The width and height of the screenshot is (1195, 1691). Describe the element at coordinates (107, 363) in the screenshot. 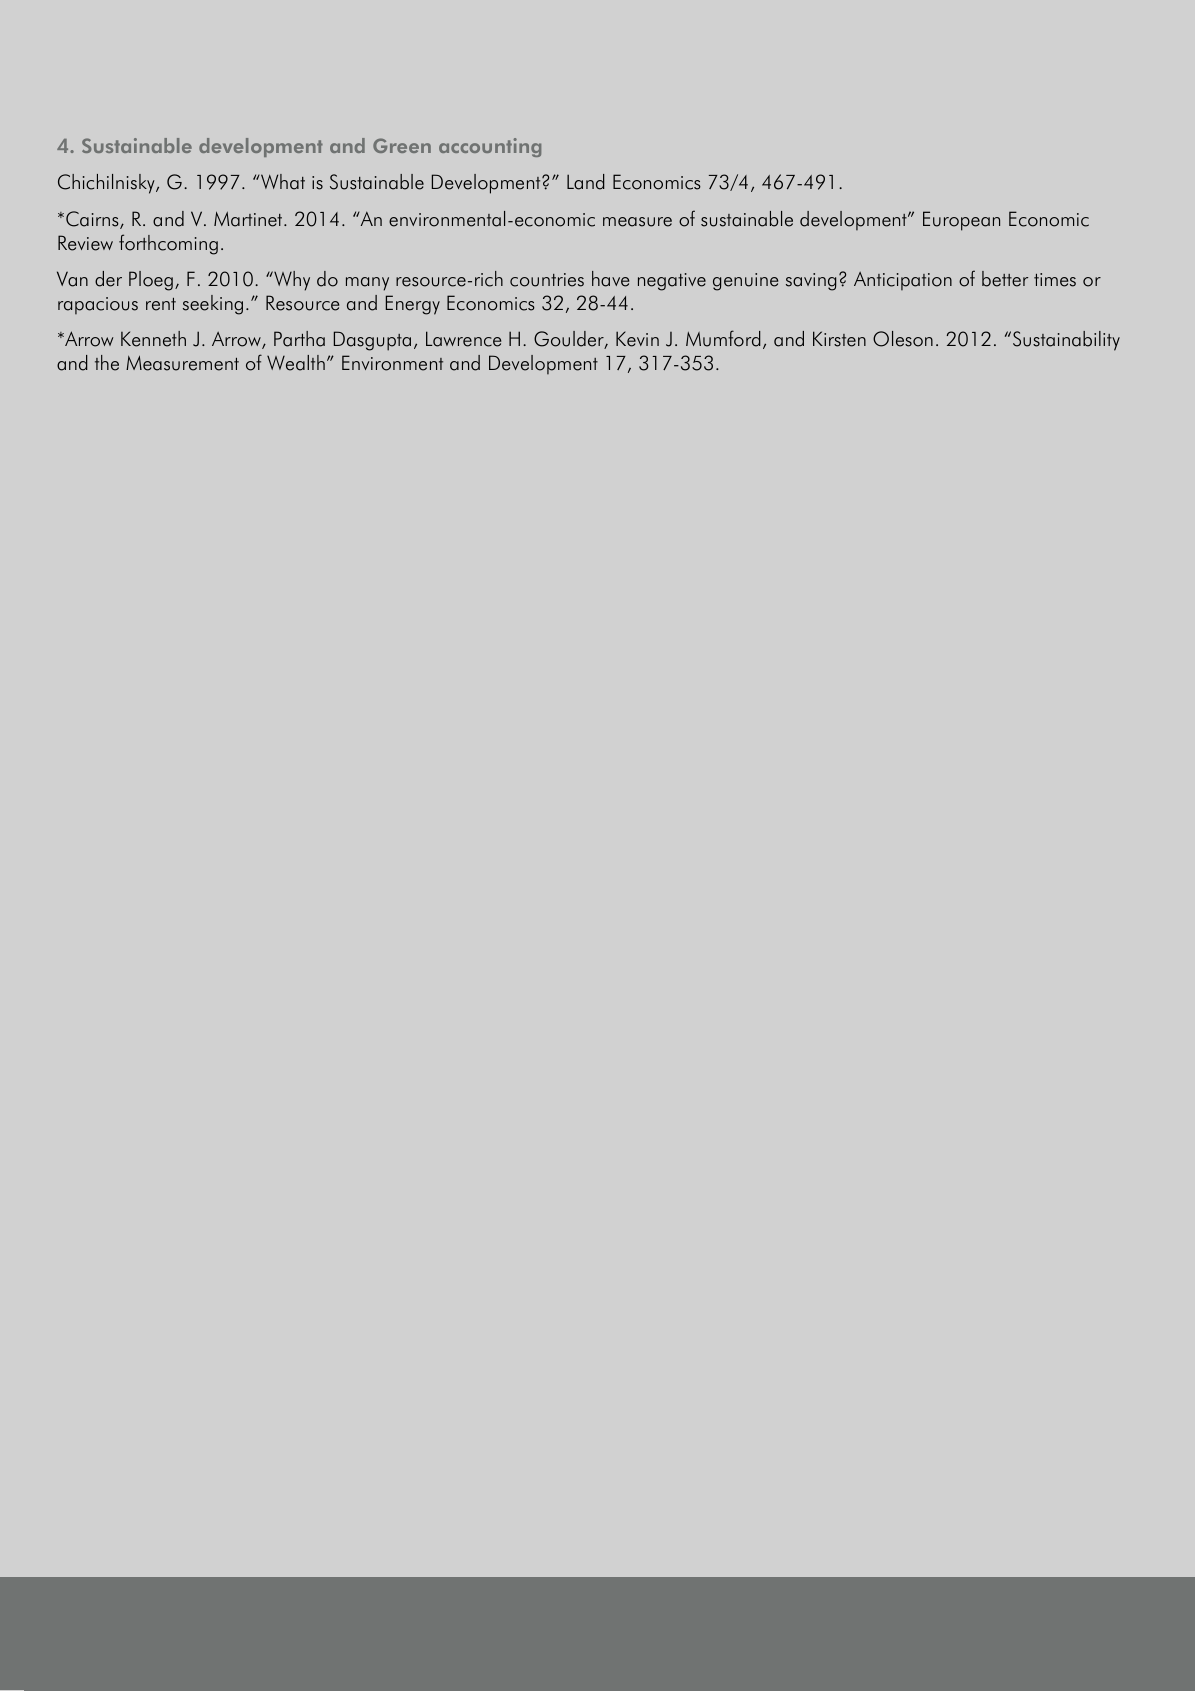

I see `the` at that location.
